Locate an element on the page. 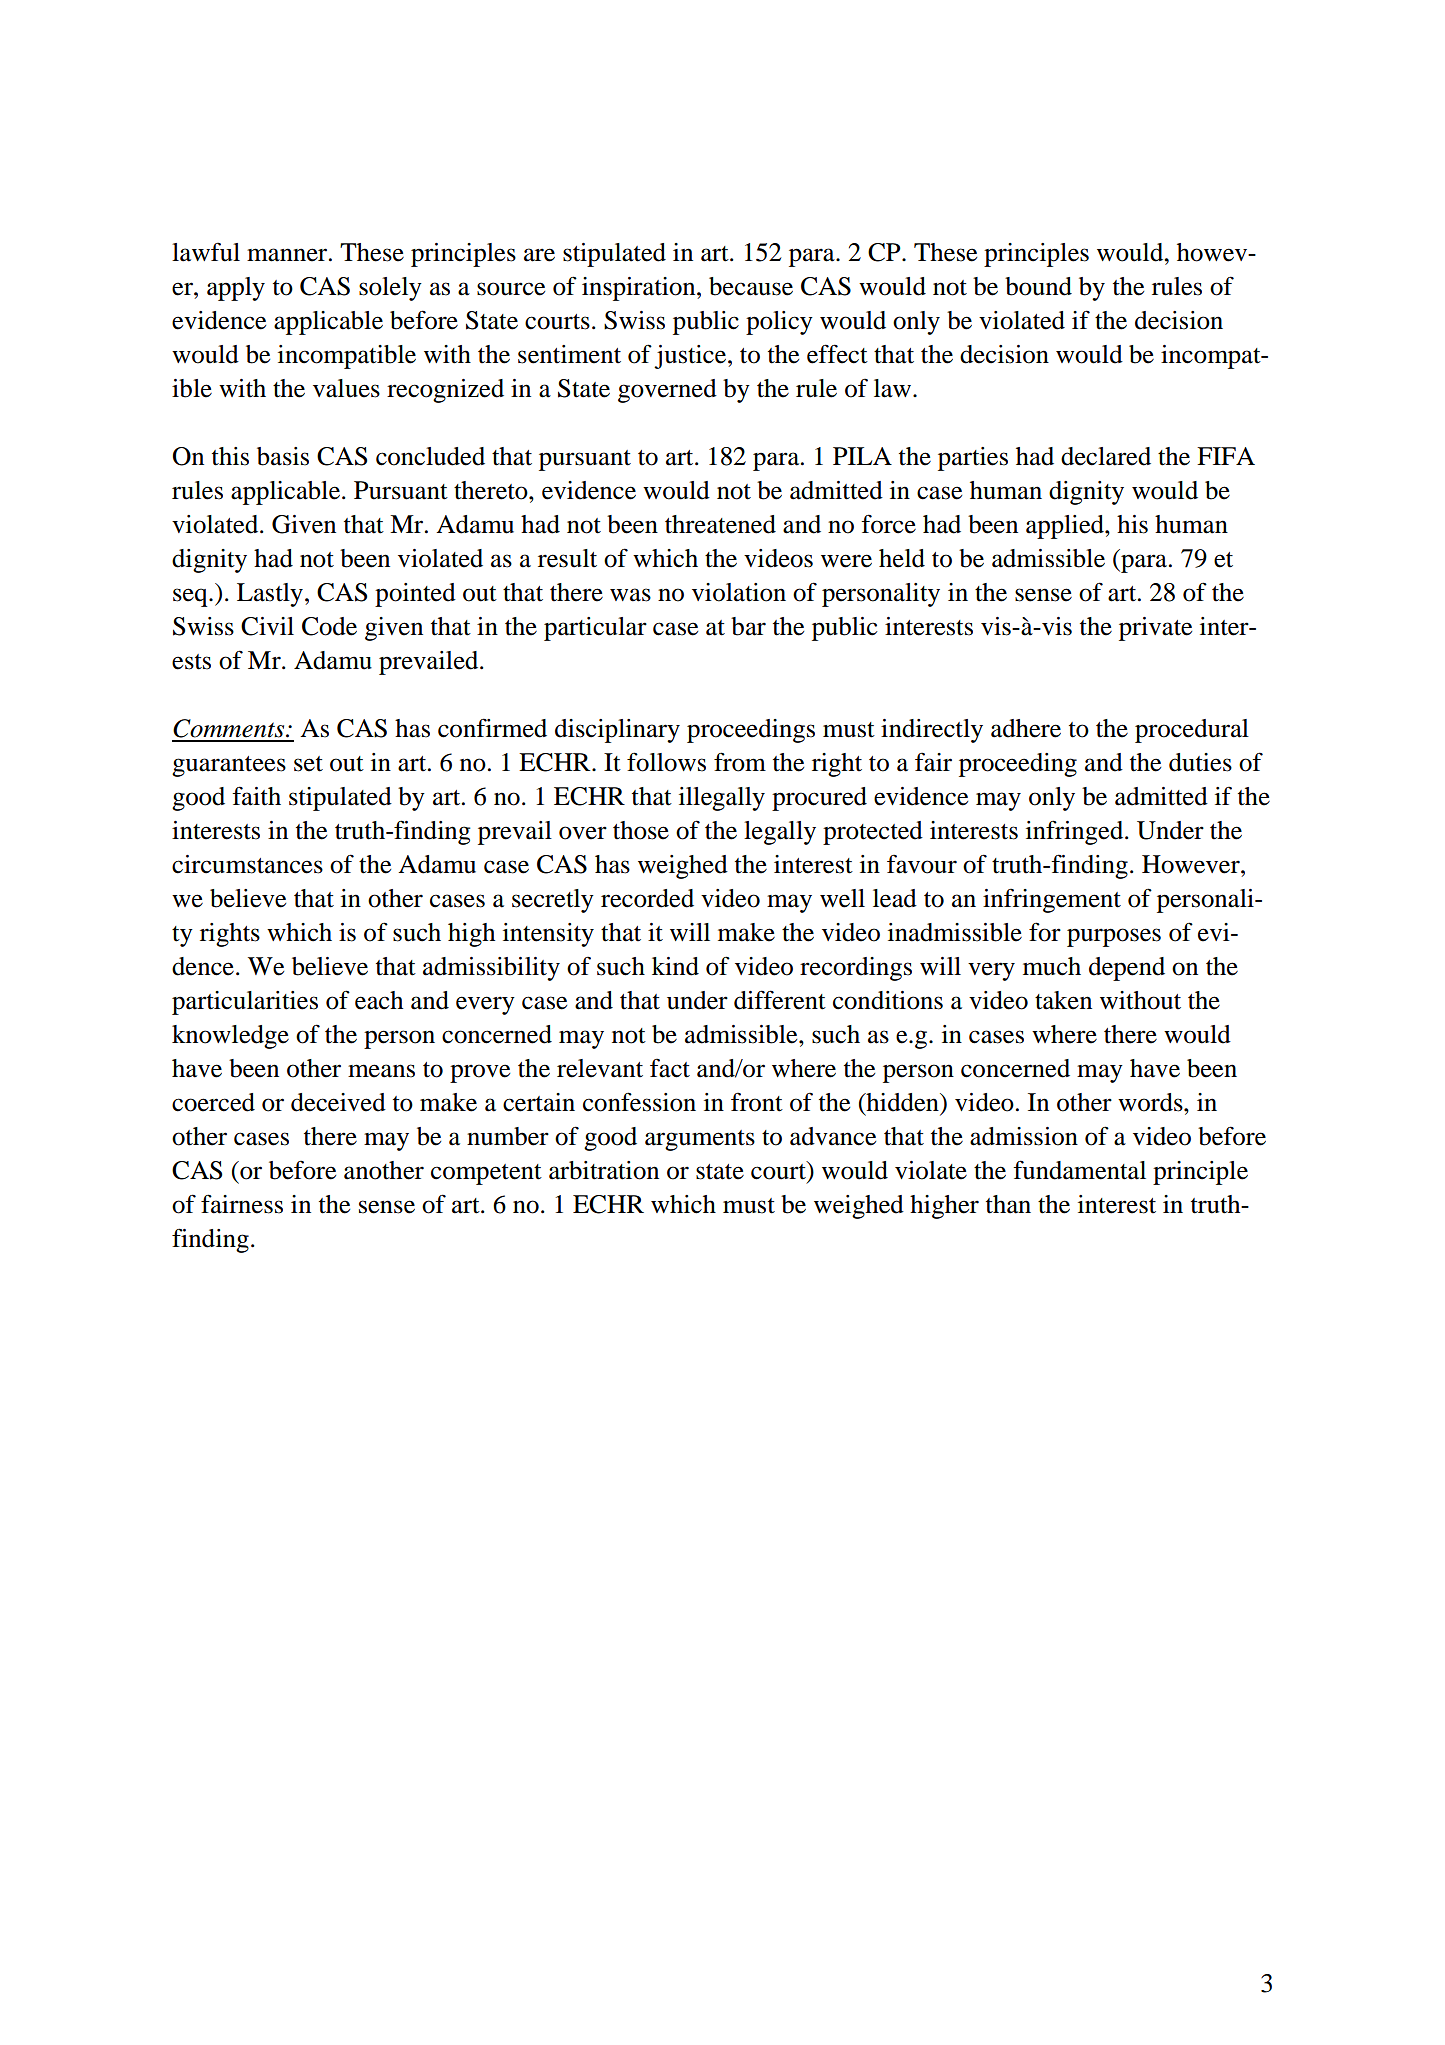 The width and height of the page is (1445, 2045). solely is located at coordinates (390, 289).
